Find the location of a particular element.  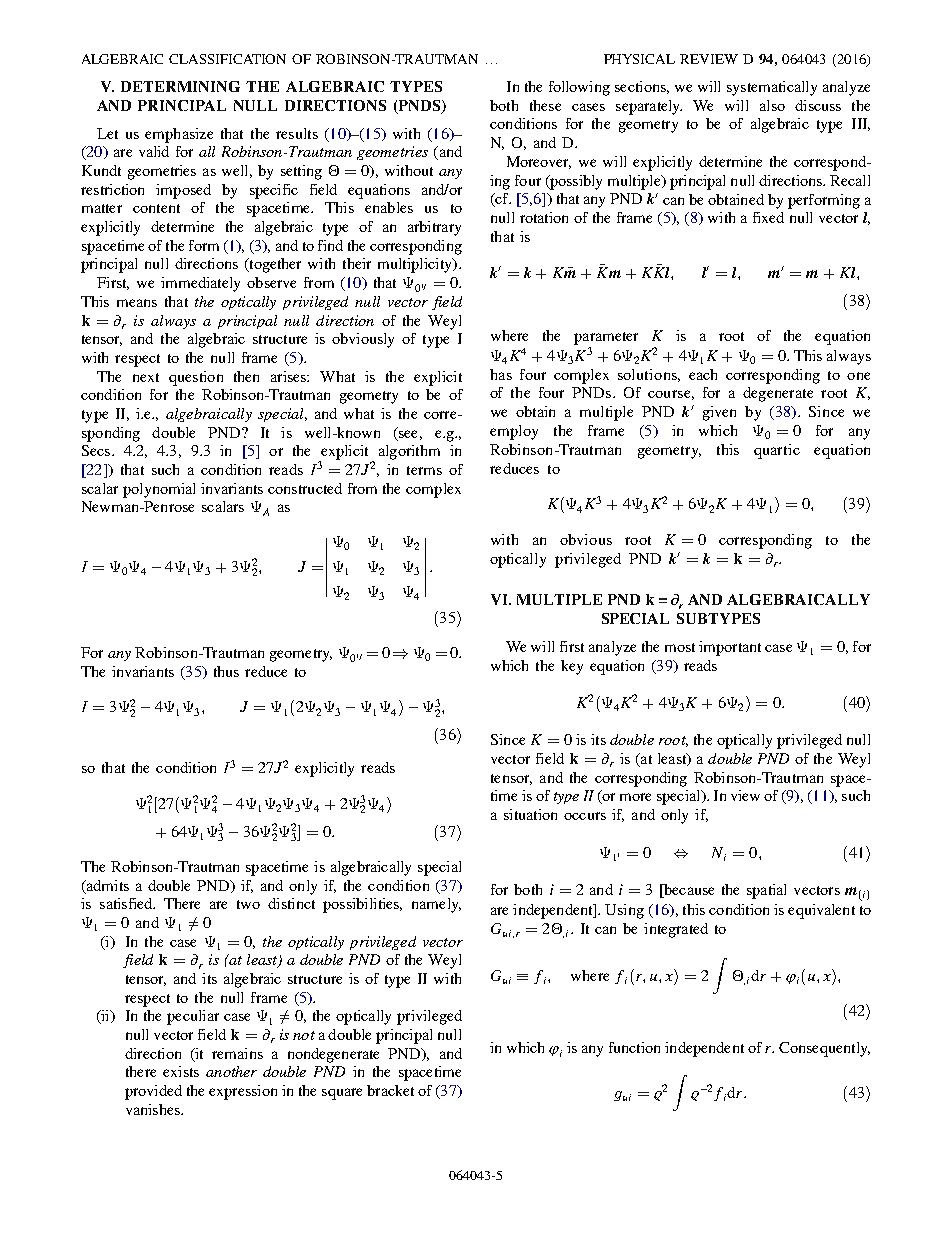

these is located at coordinates (545, 105).
